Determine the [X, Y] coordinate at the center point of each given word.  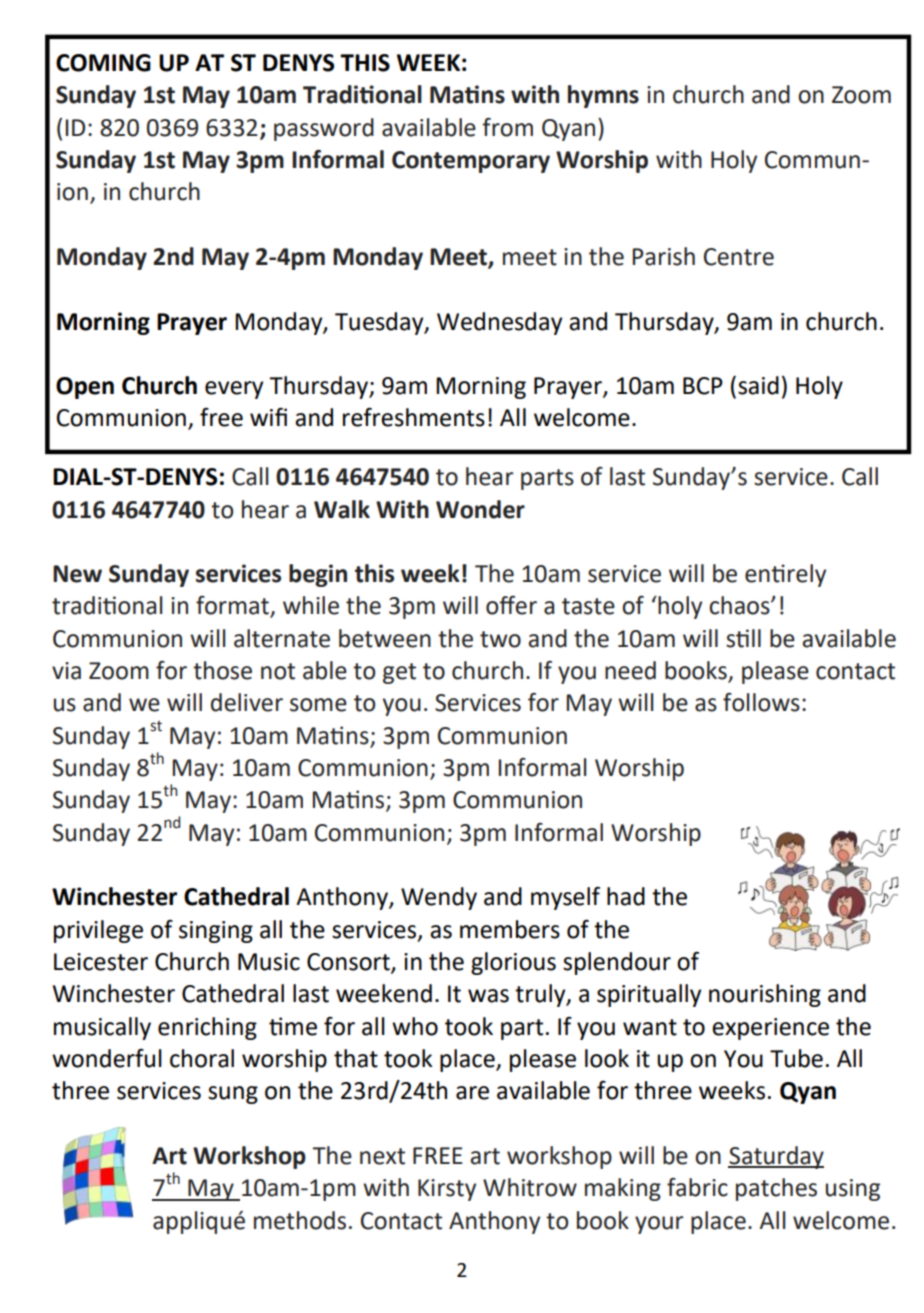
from [507, 127]
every [234, 390]
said [758, 385]
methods [300, 1220]
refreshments [414, 417]
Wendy [439, 898]
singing [216, 932]
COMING [103, 63]
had [626, 896]
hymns [603, 96]
